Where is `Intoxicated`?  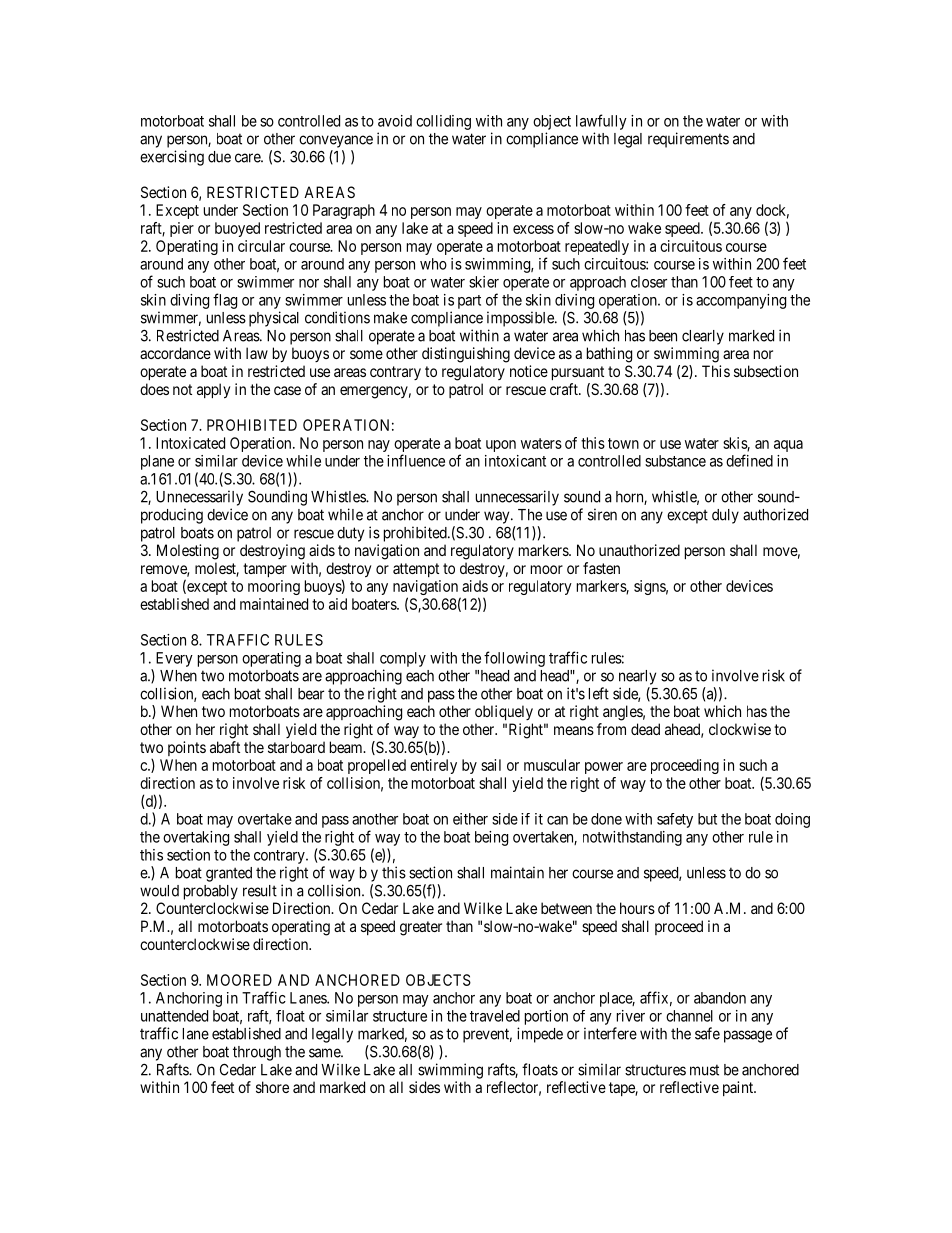 Intoxicated is located at coordinates (190, 443).
